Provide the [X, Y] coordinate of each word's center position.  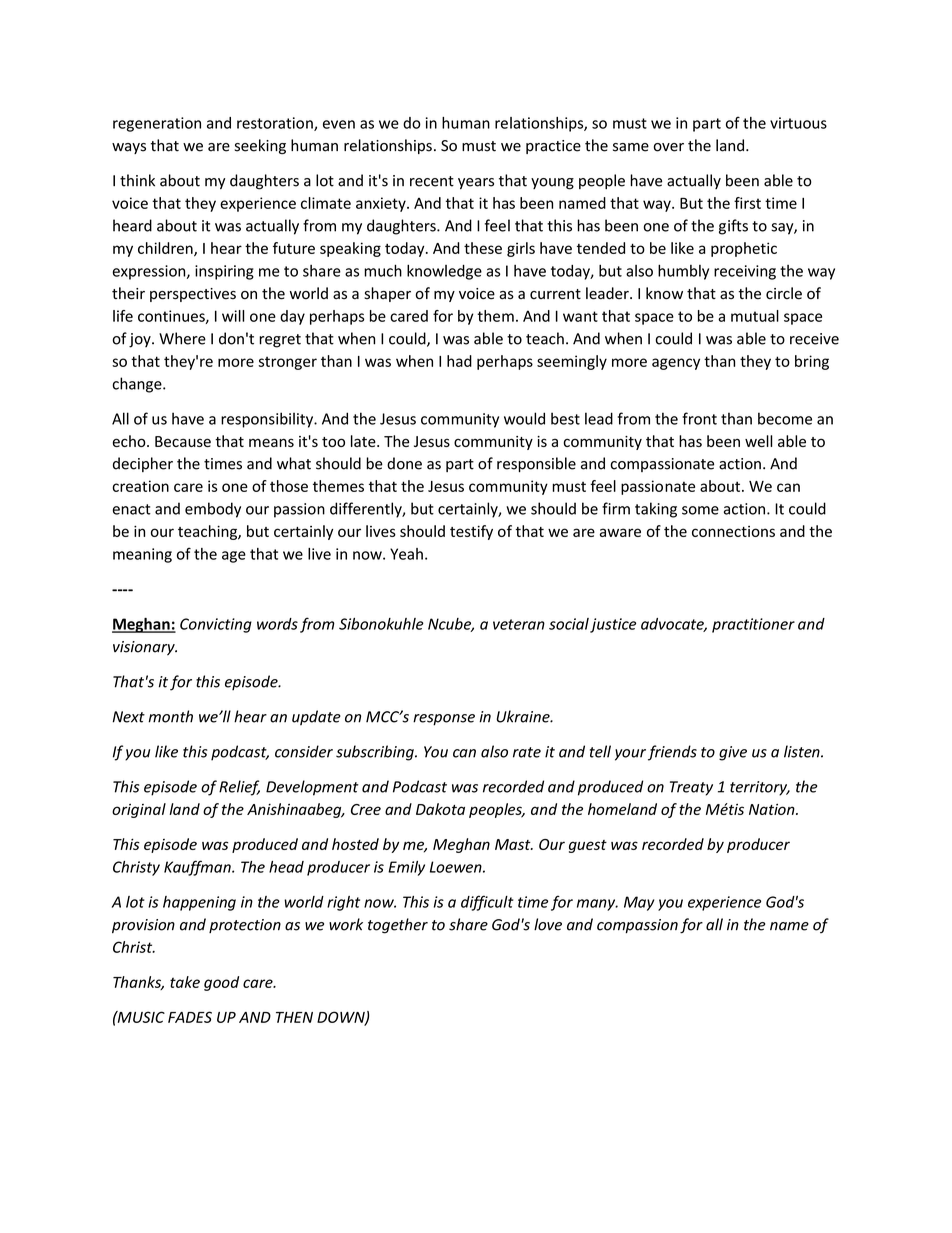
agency [676, 364]
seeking [260, 146]
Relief [239, 788]
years [476, 183]
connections [733, 531]
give [733, 753]
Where [182, 338]
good [221, 983]
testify [471, 532]
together [398, 926]
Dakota [440, 809]
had [459, 361]
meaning [142, 555]
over [669, 147]
